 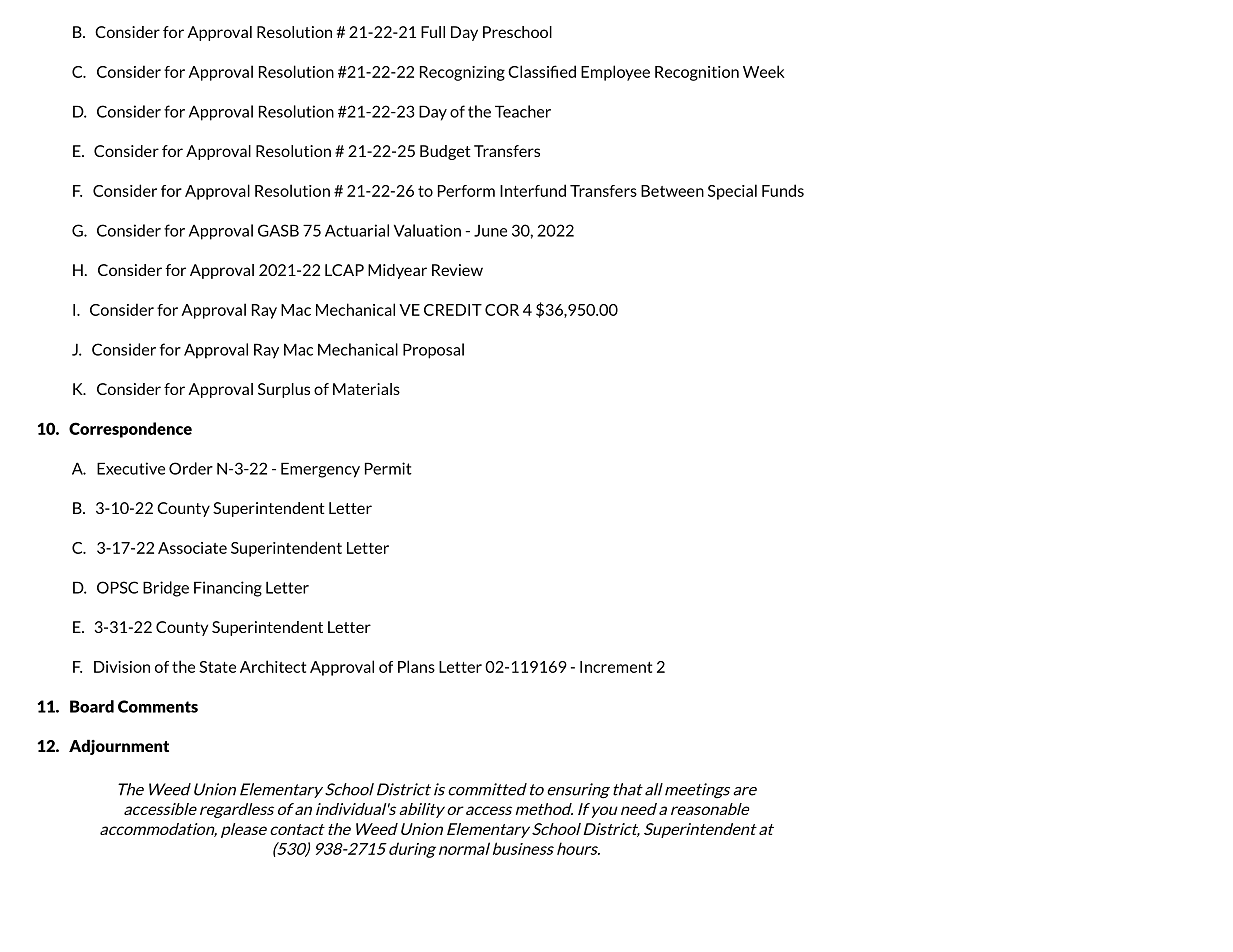 I want to click on Actuarial, so click(x=357, y=230).
